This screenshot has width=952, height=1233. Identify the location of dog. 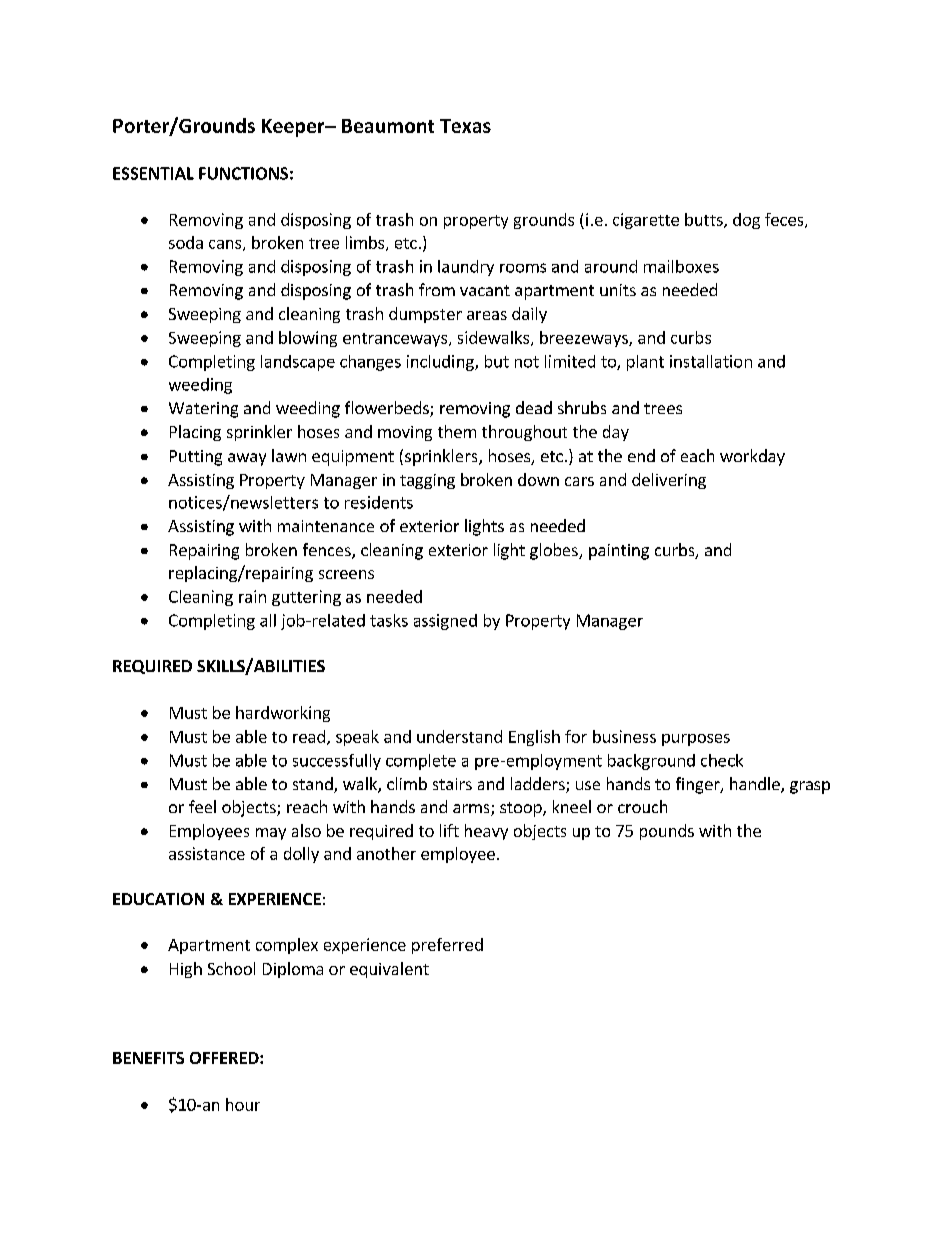
(746, 221).
